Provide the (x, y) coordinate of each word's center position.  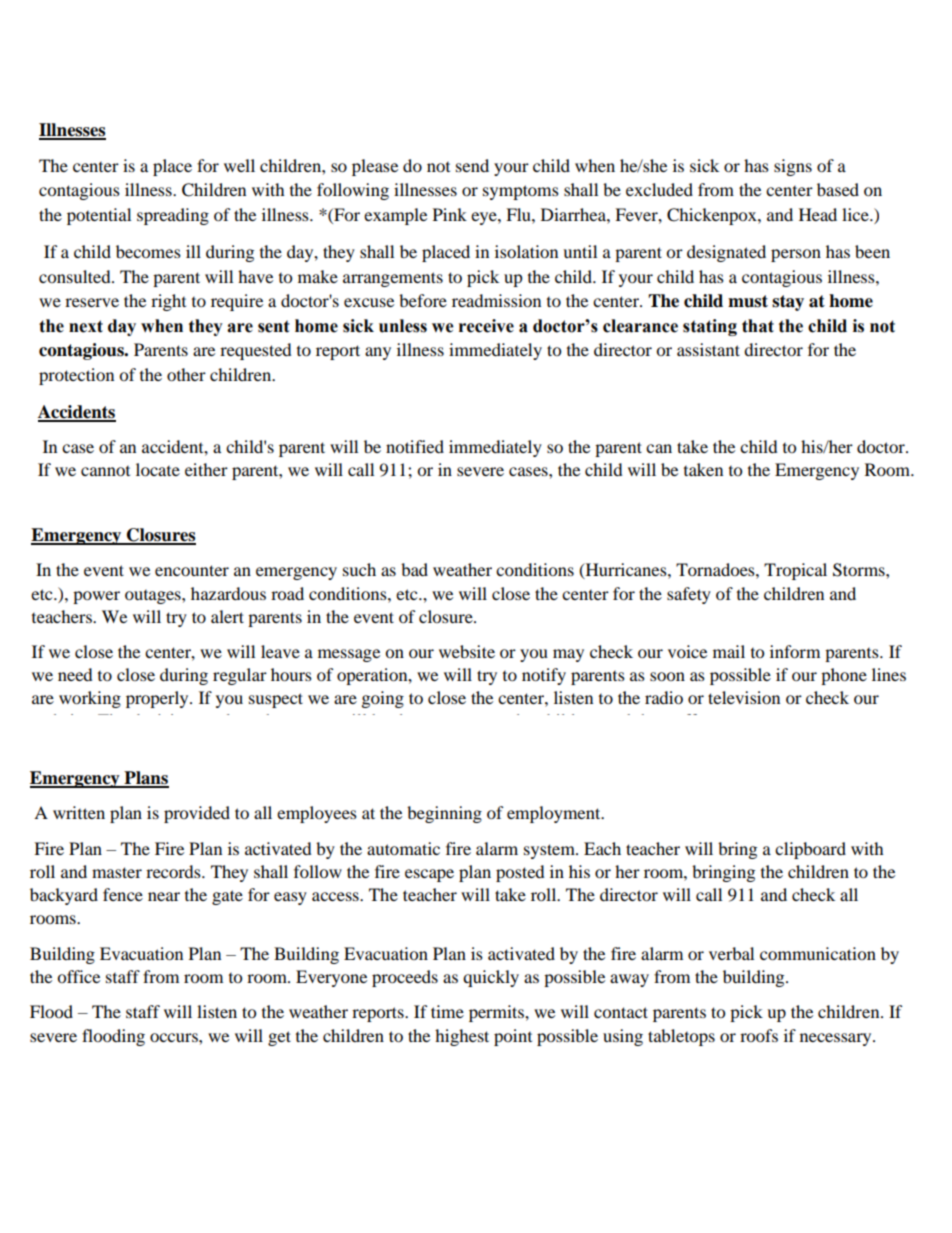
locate (158, 469)
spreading (173, 216)
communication (818, 953)
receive (486, 326)
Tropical (795, 571)
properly (158, 699)
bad (414, 569)
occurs (175, 1037)
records (174, 871)
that (758, 326)
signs (793, 167)
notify (544, 676)
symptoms (521, 192)
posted (520, 873)
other (186, 374)
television (744, 697)
